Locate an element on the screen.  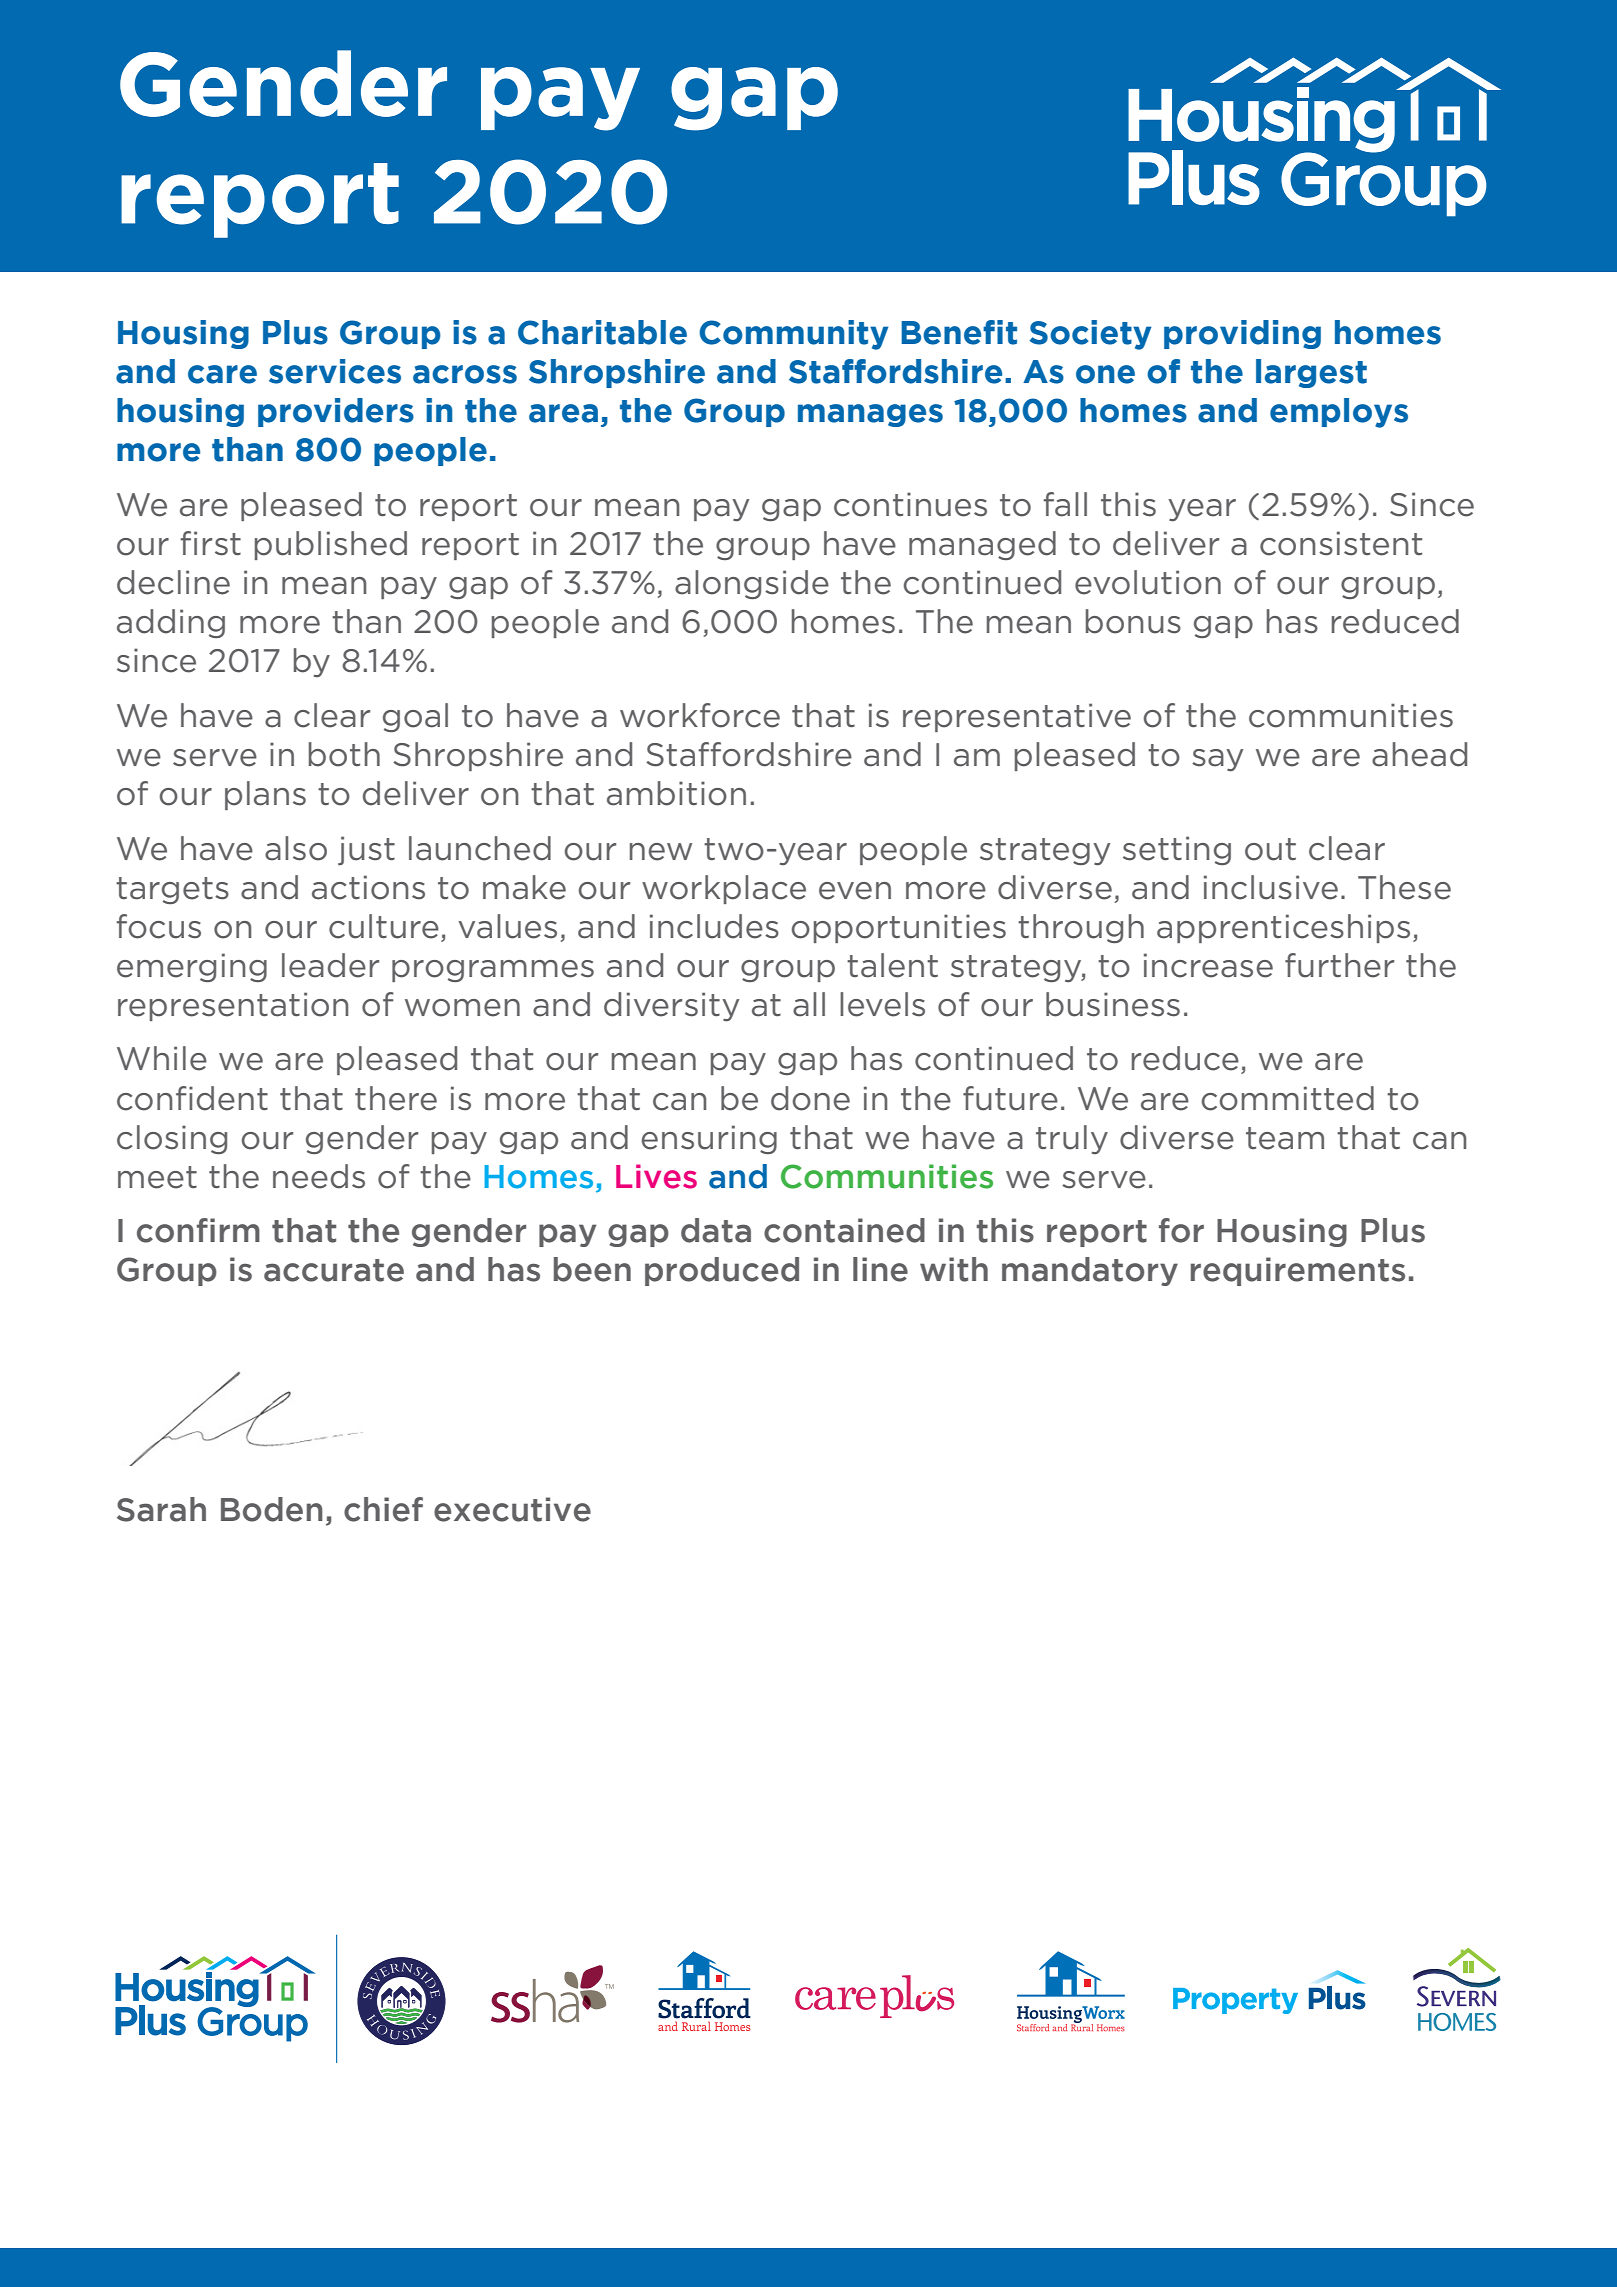
services is located at coordinates (335, 371).
